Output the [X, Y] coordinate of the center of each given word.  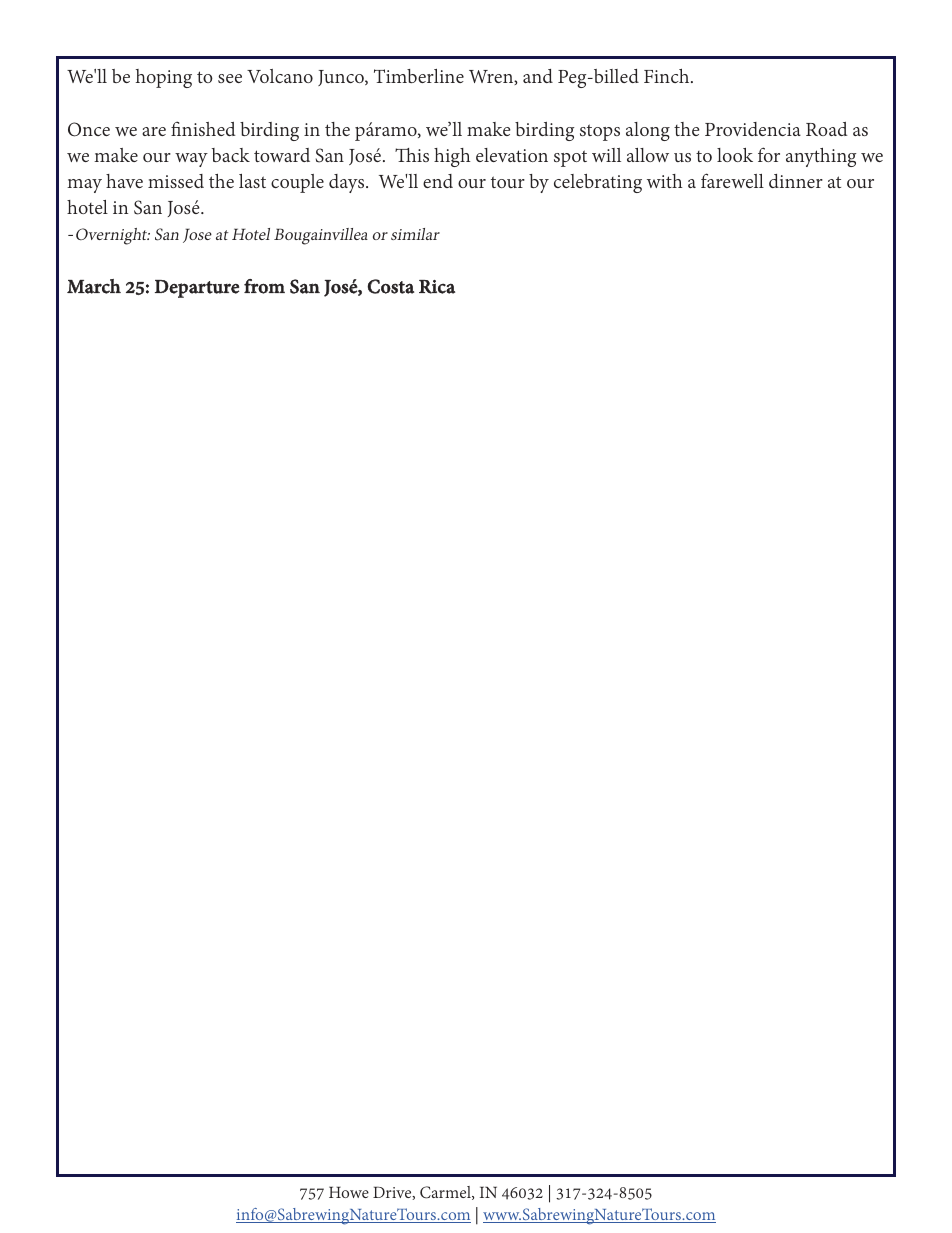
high [452, 157]
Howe [349, 1192]
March [94, 286]
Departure [197, 289]
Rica [437, 287]
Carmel [446, 1193]
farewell [732, 180]
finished [203, 128]
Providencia [753, 129]
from [264, 286]
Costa [390, 286]
